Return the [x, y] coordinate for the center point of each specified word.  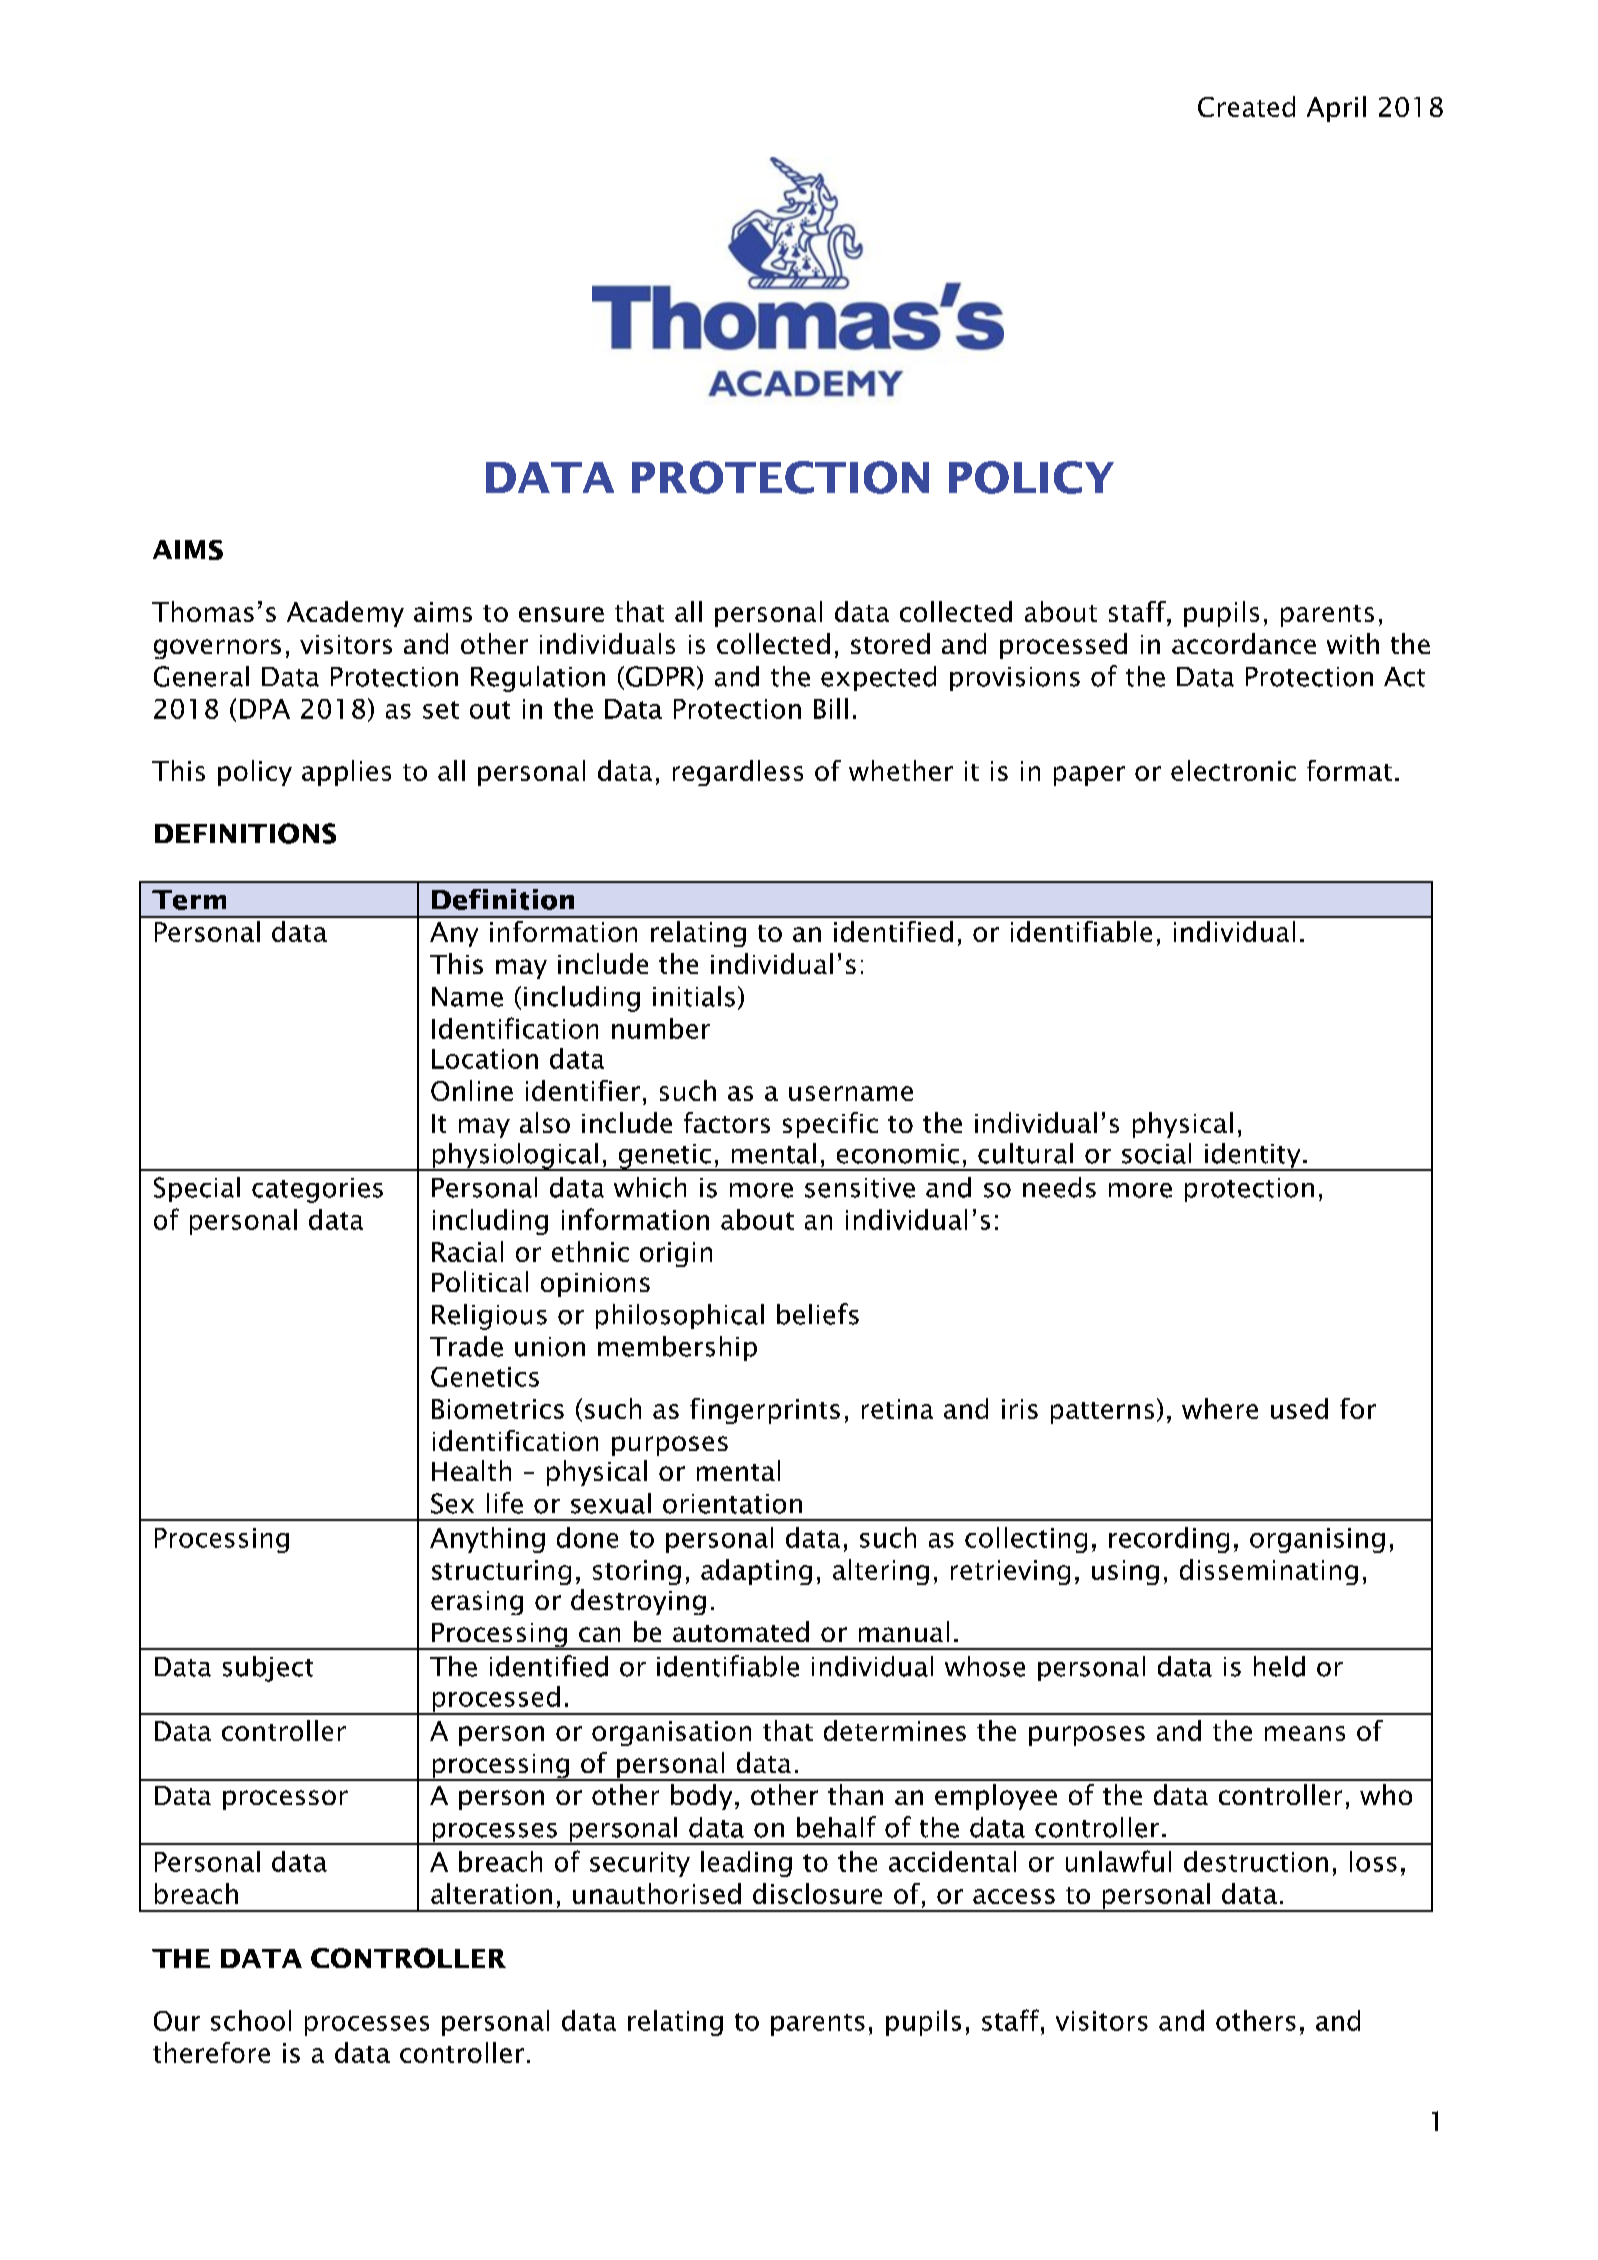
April [1336, 109]
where [1220, 1408]
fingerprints [765, 1411]
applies [346, 773]
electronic [1233, 770]
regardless [738, 773]
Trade [466, 1346]
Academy [345, 614]
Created [1246, 106]
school [251, 2020]
